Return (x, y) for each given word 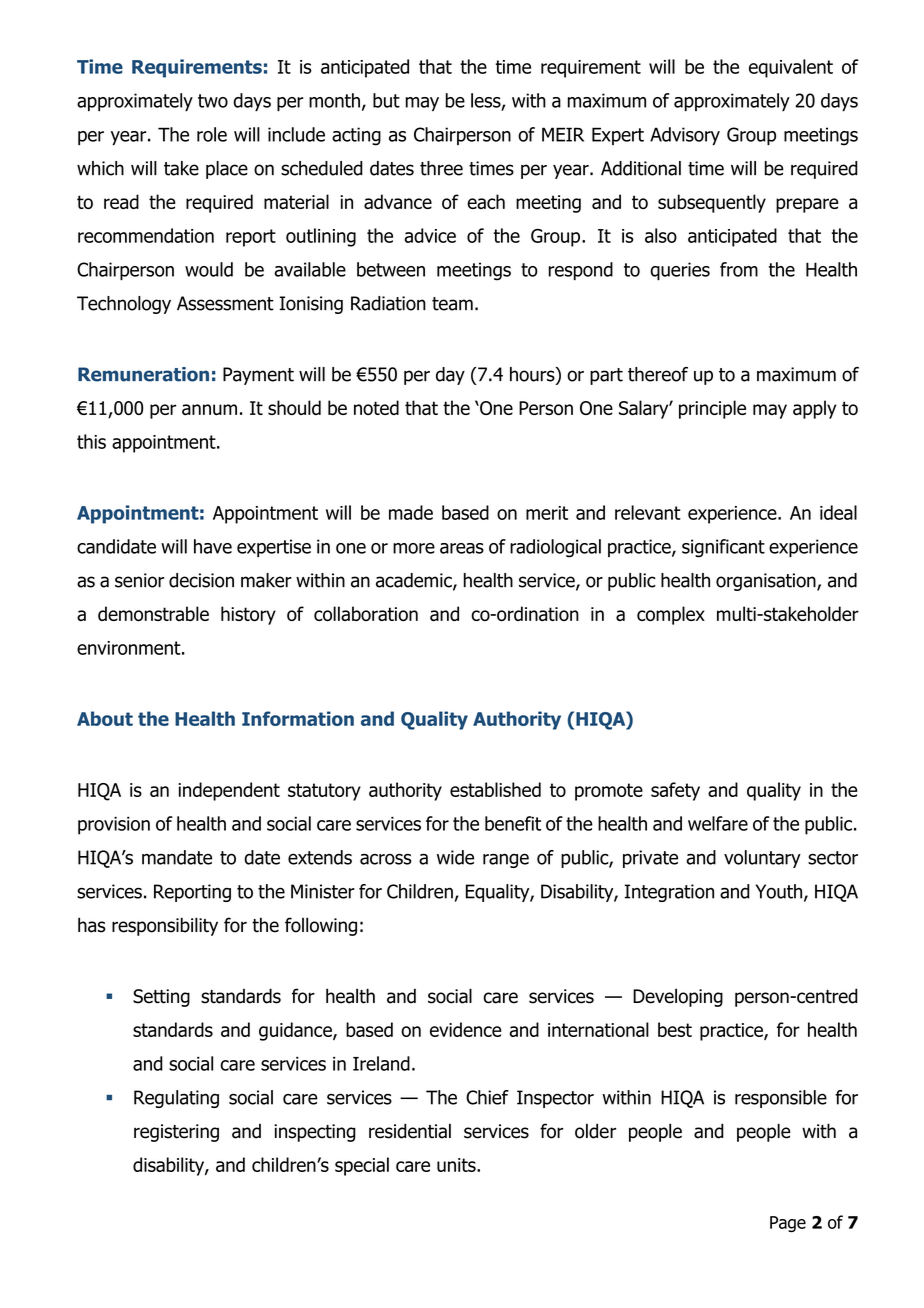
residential (410, 1131)
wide (455, 857)
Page (788, 1224)
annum (209, 409)
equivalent (791, 68)
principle (712, 409)
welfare (718, 823)
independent (229, 791)
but (386, 100)
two (213, 101)
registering (176, 1133)
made (411, 512)
